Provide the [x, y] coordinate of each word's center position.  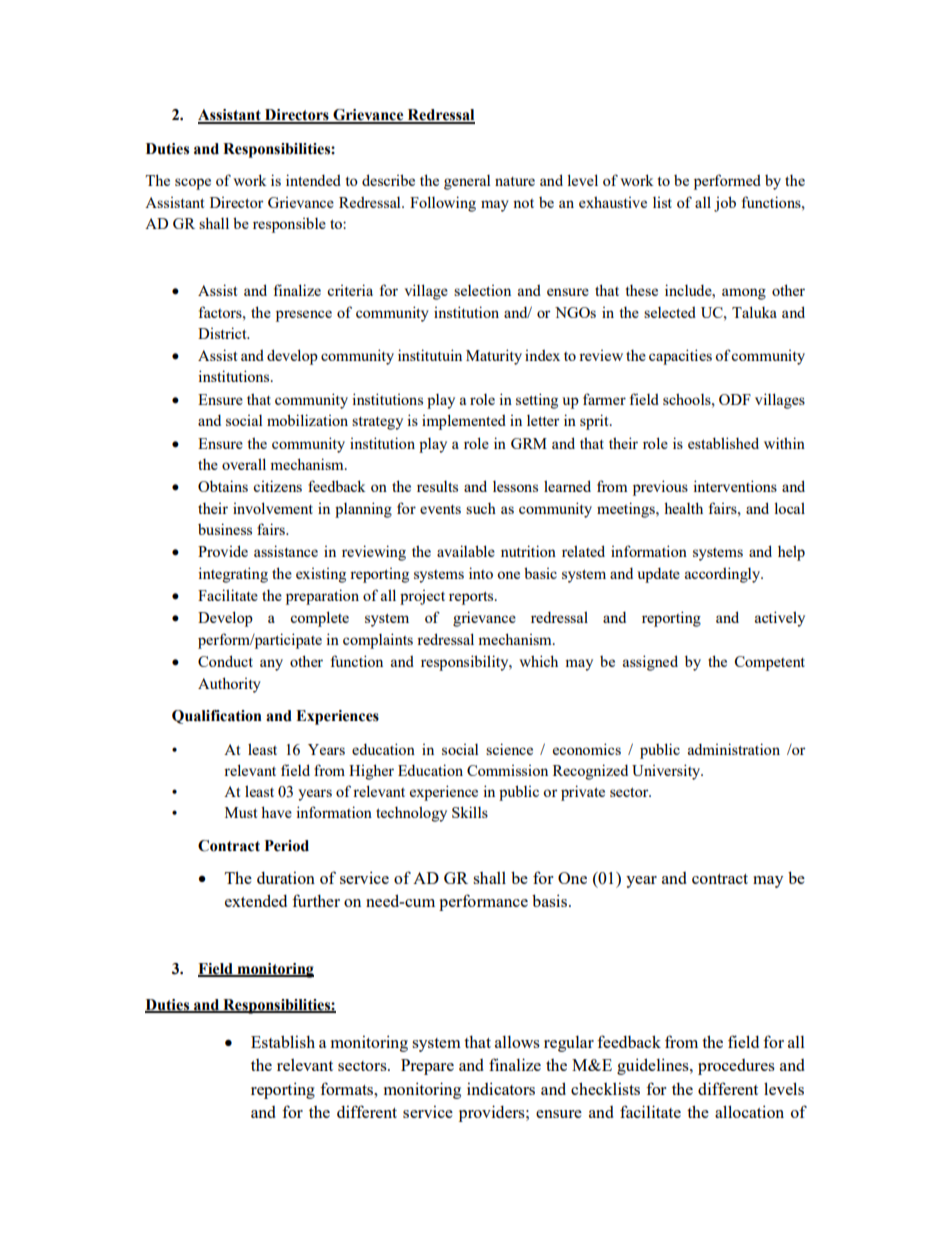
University [667, 772]
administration [734, 749]
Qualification [217, 717]
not [523, 203]
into [481, 573]
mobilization [307, 420]
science [509, 749]
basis [549, 900]
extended [256, 900]
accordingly [724, 575]
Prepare [427, 1067]
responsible [289, 225]
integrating [233, 575]
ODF [735, 399]
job [725, 204]
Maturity [494, 357]
